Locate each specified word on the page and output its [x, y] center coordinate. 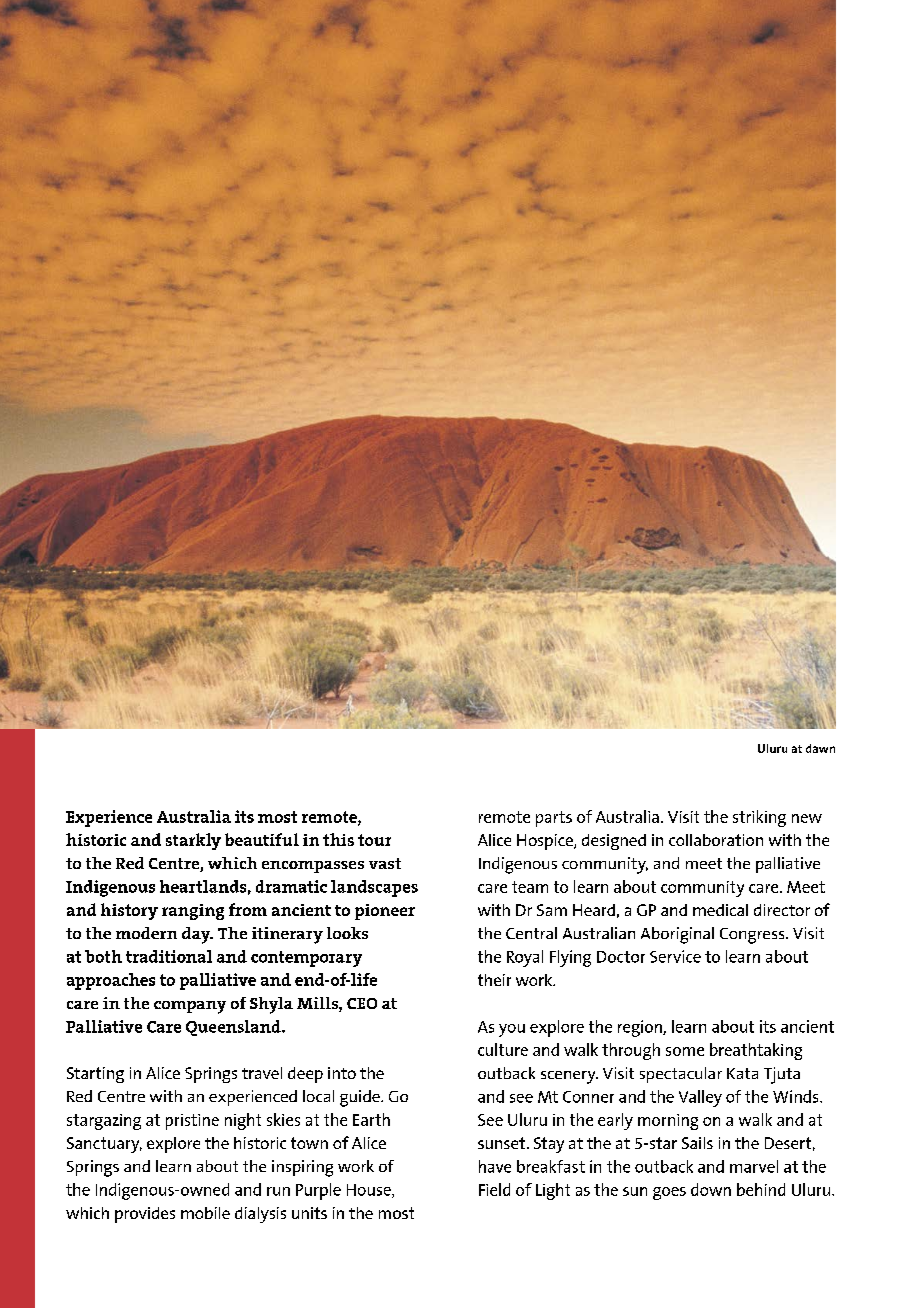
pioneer [385, 912]
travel [262, 1073]
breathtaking [756, 1051]
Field [494, 1189]
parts [554, 819]
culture [503, 1049]
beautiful [262, 839]
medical [720, 910]
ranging [193, 912]
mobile [205, 1213]
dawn [820, 748]
